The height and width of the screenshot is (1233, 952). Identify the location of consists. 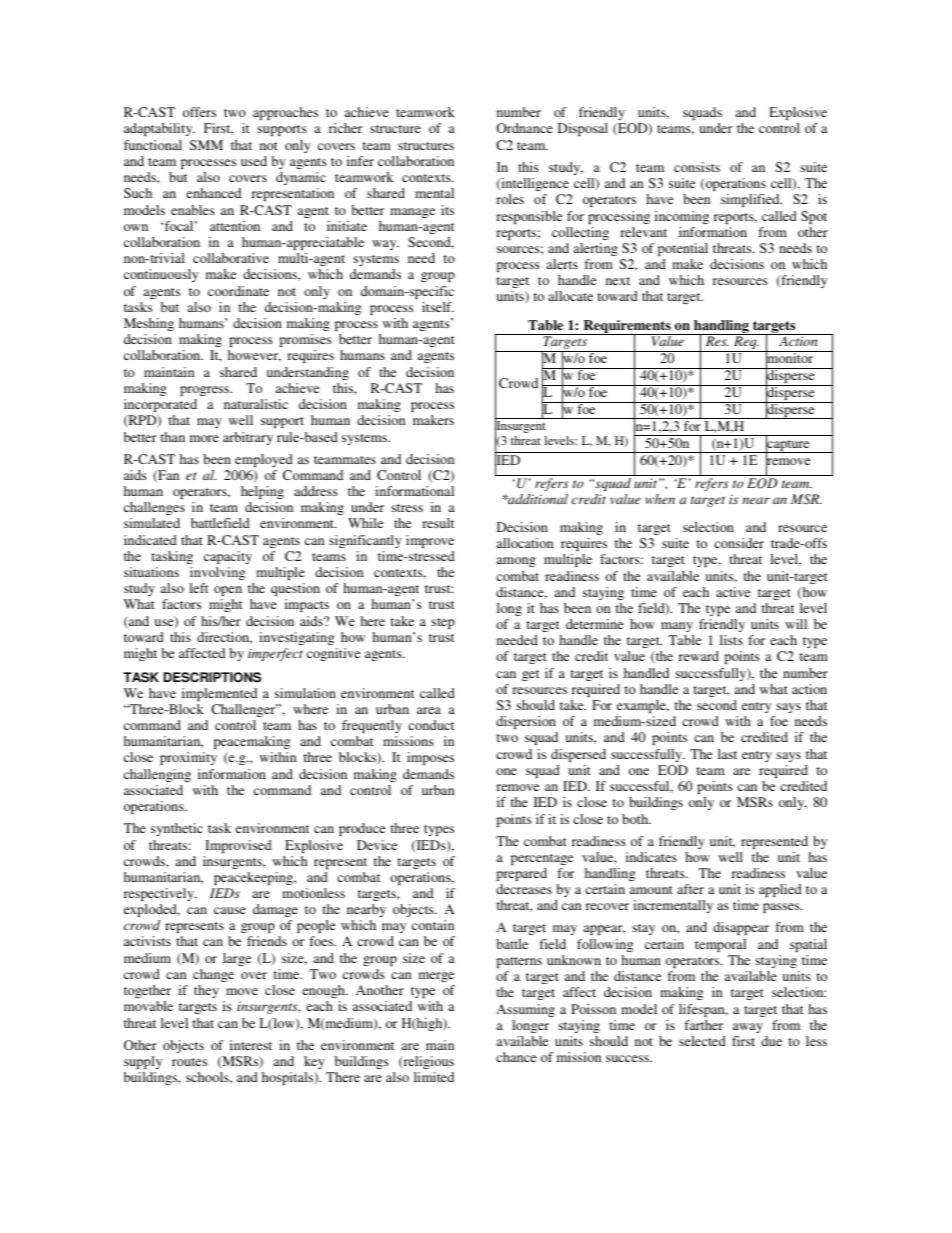
(697, 167).
